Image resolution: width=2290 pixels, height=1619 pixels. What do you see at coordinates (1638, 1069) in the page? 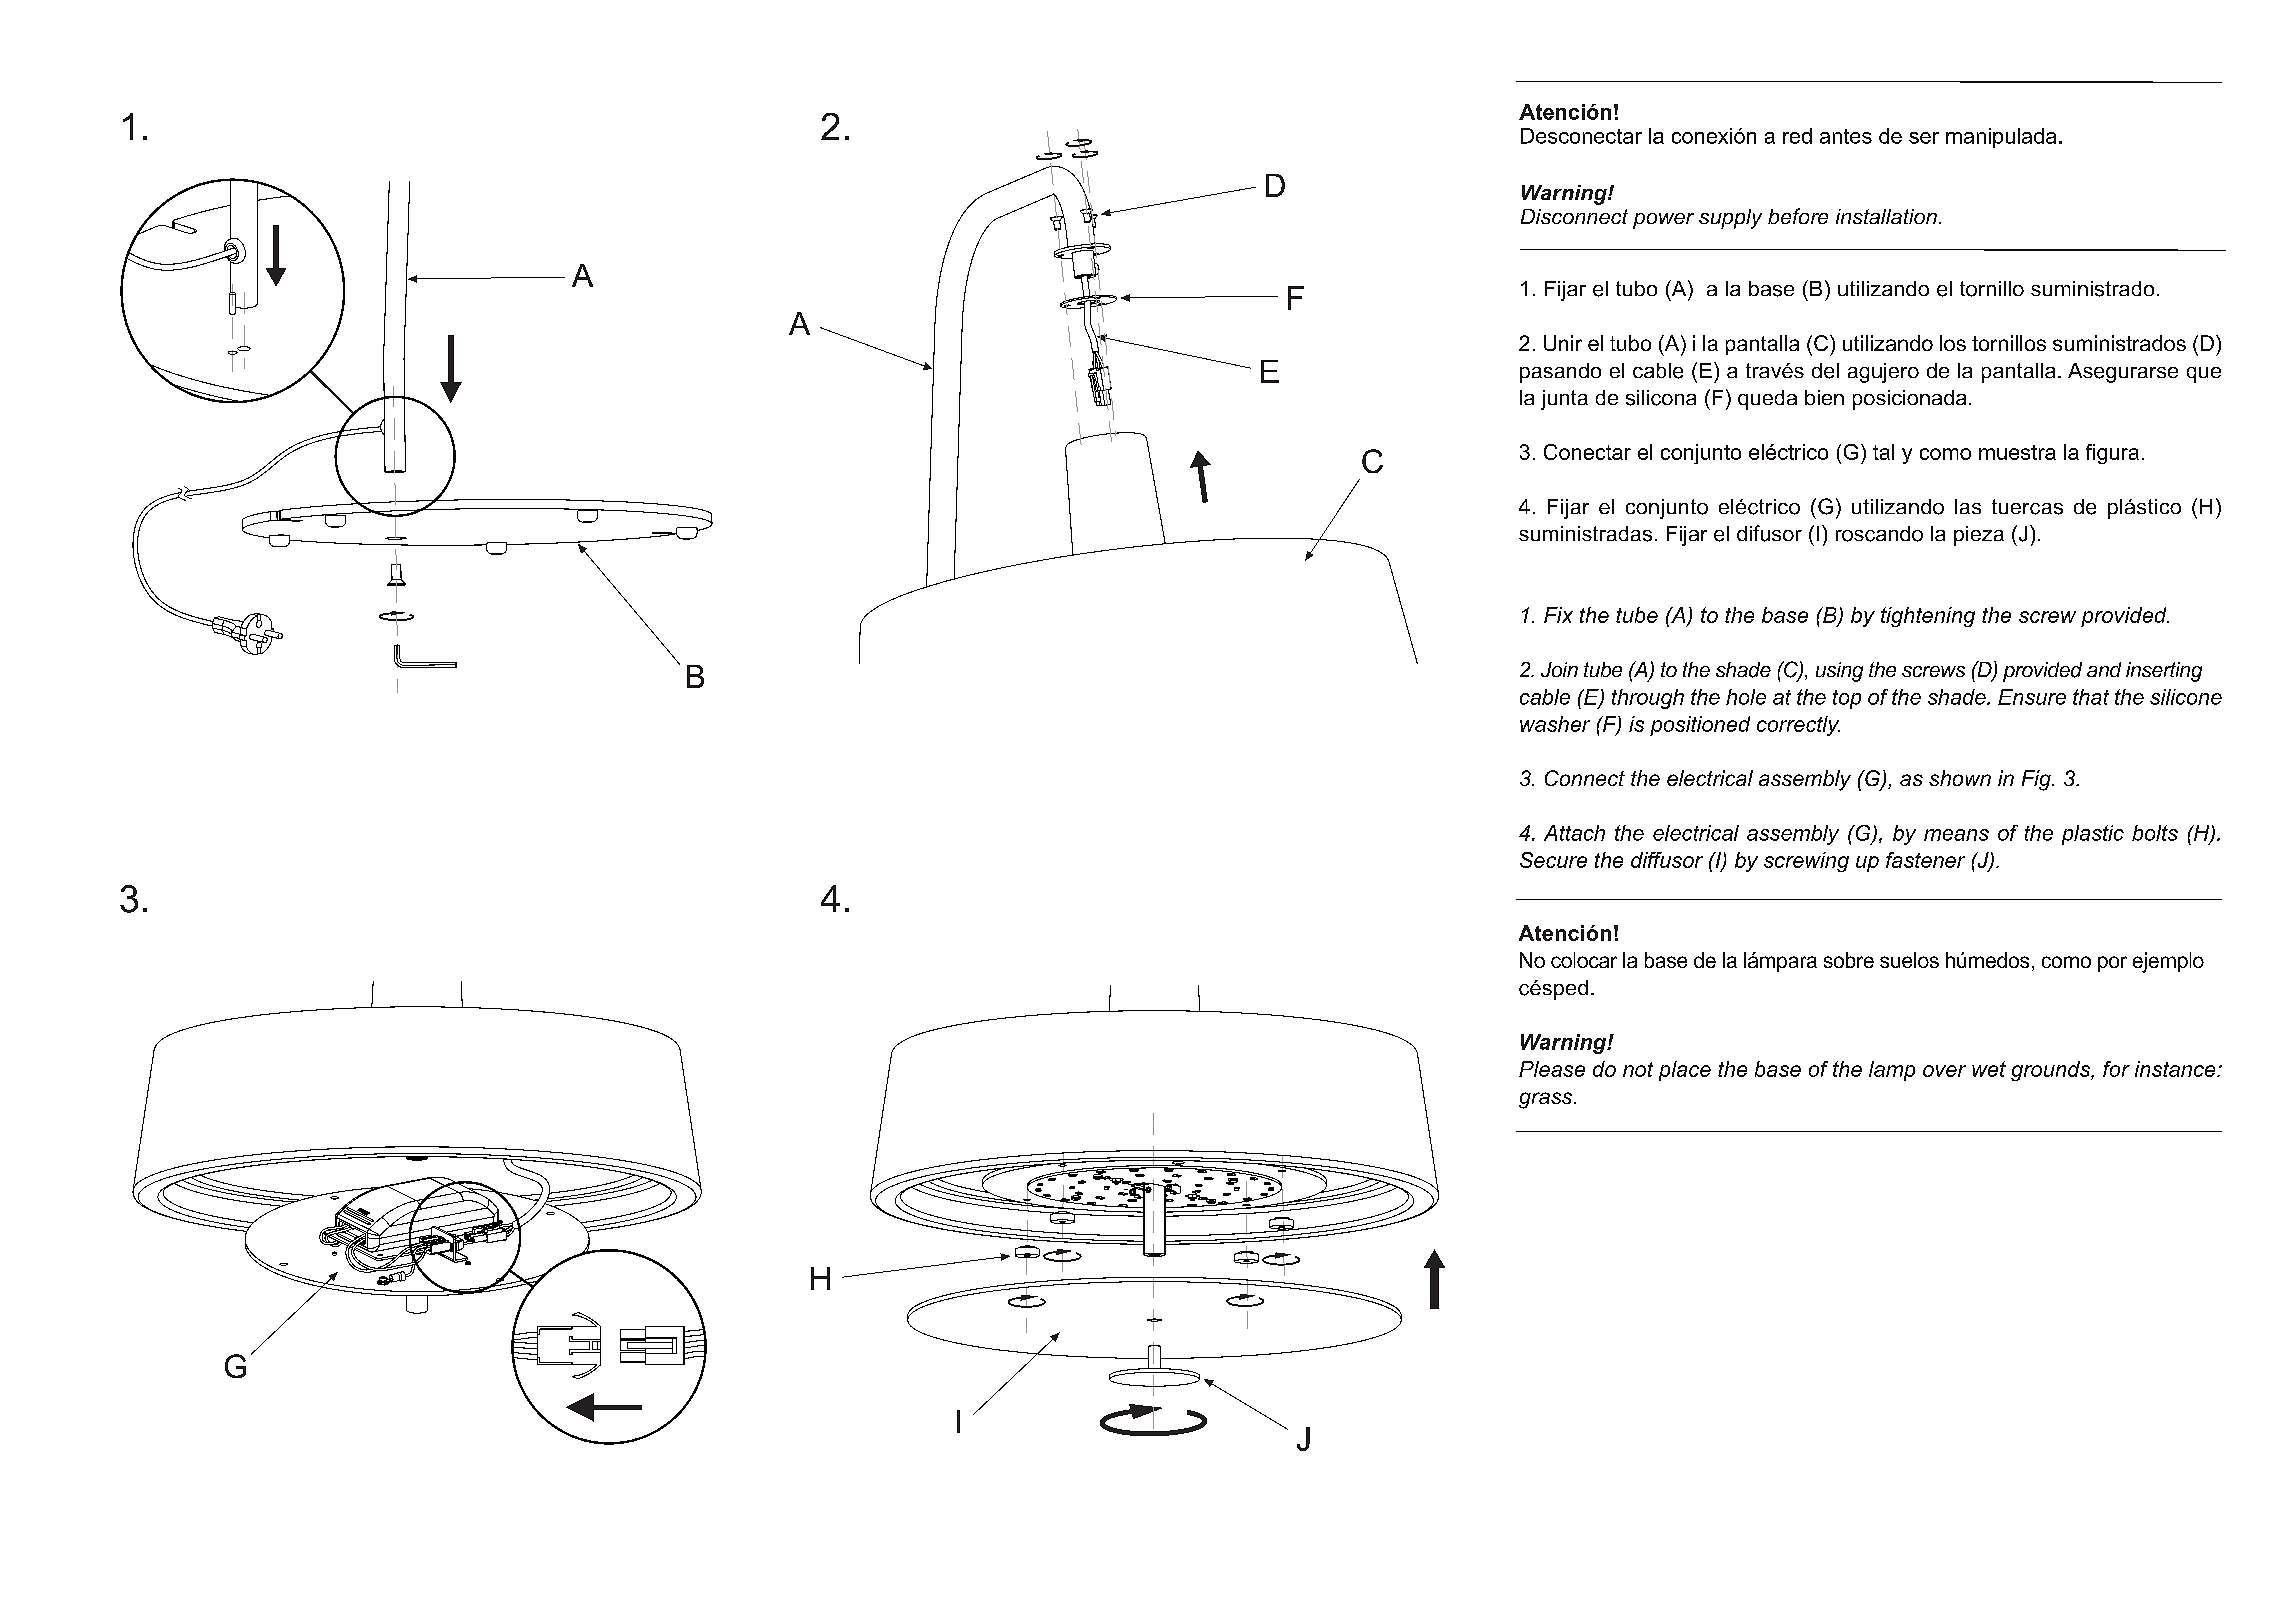
I see `not` at bounding box center [1638, 1069].
